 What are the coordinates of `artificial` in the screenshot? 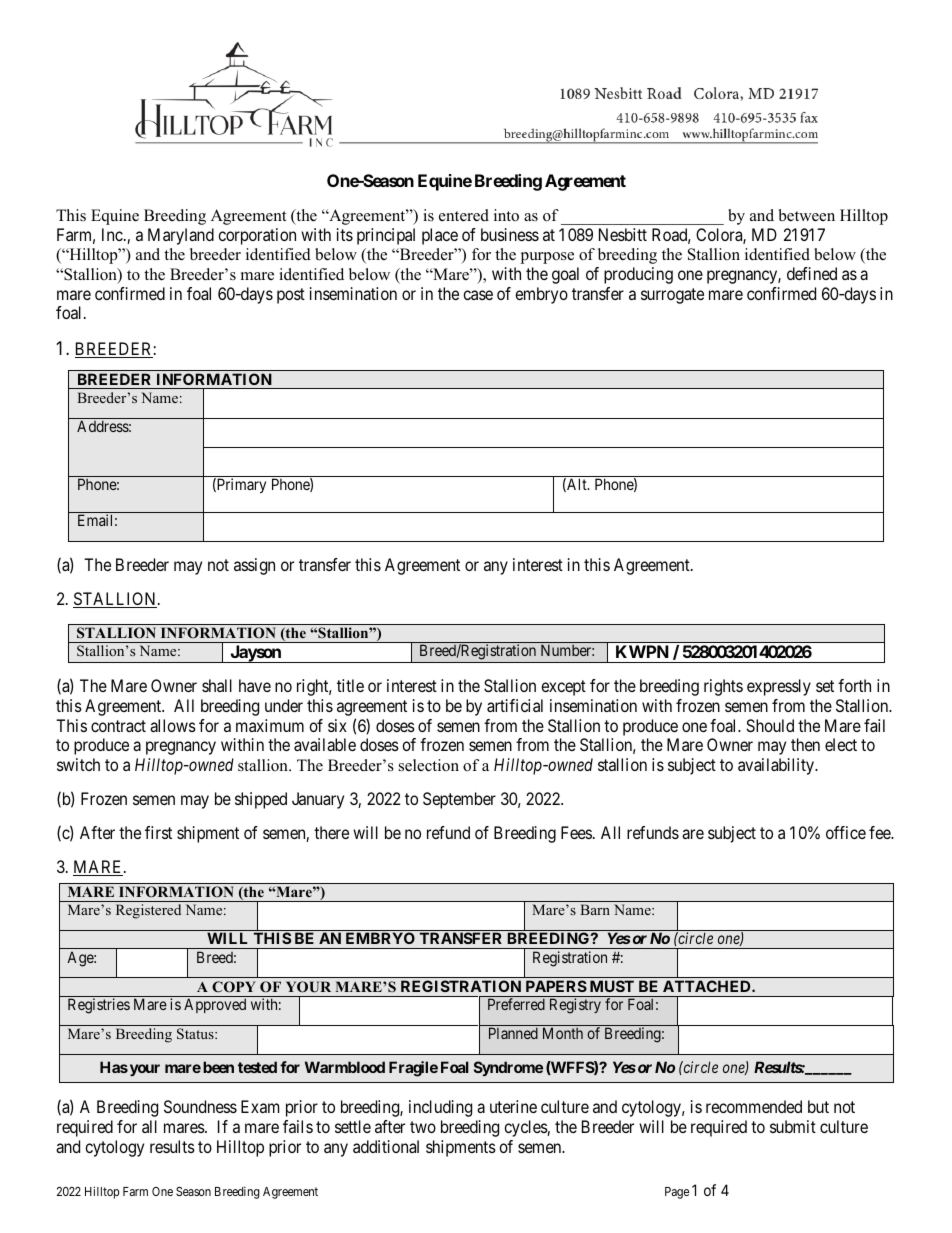 It's located at (515, 705).
